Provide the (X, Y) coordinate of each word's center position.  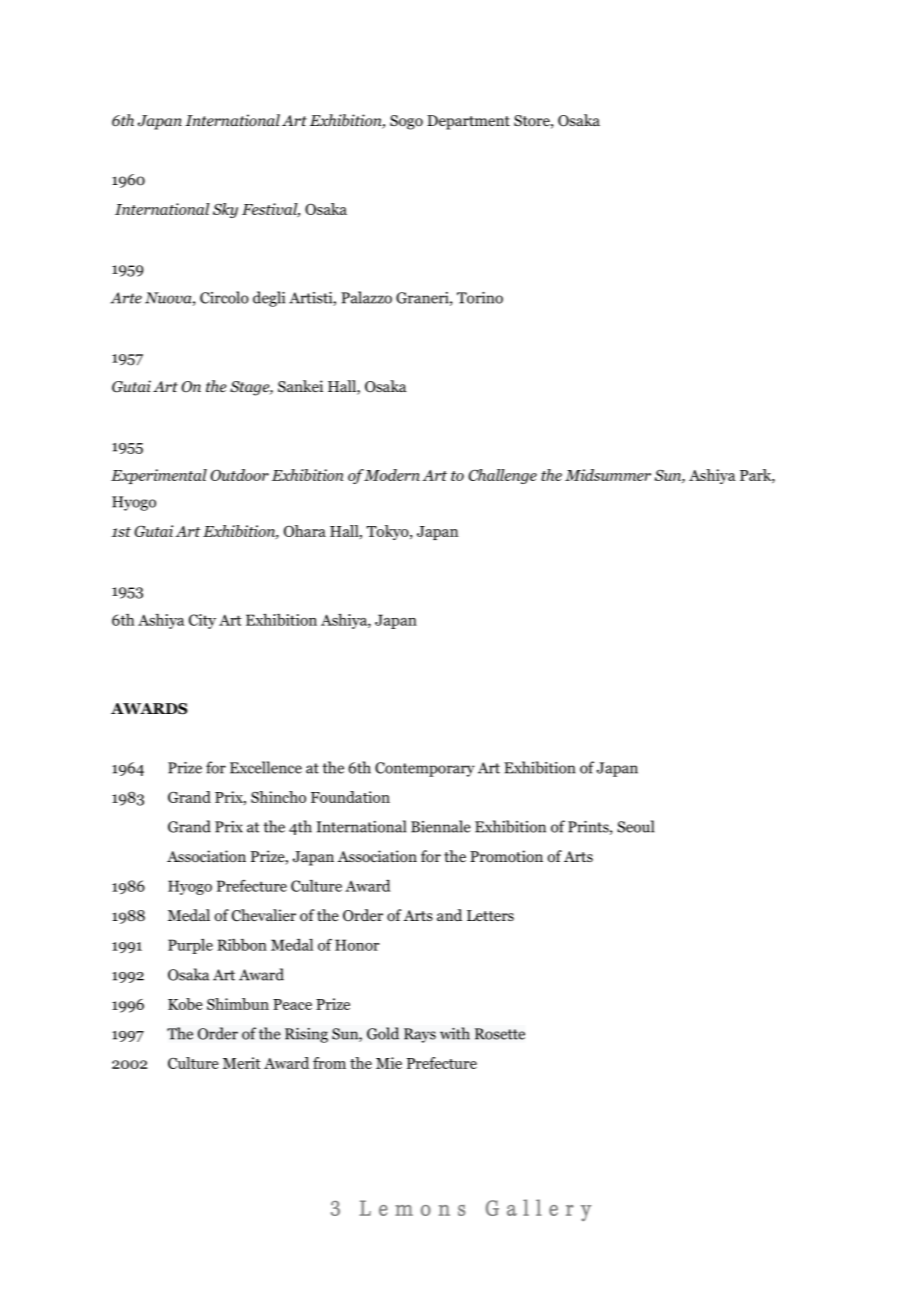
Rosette (500, 1034)
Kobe (185, 1004)
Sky (225, 210)
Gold (383, 1033)
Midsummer (608, 475)
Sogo (406, 122)
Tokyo (389, 532)
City (202, 621)
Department (468, 122)
